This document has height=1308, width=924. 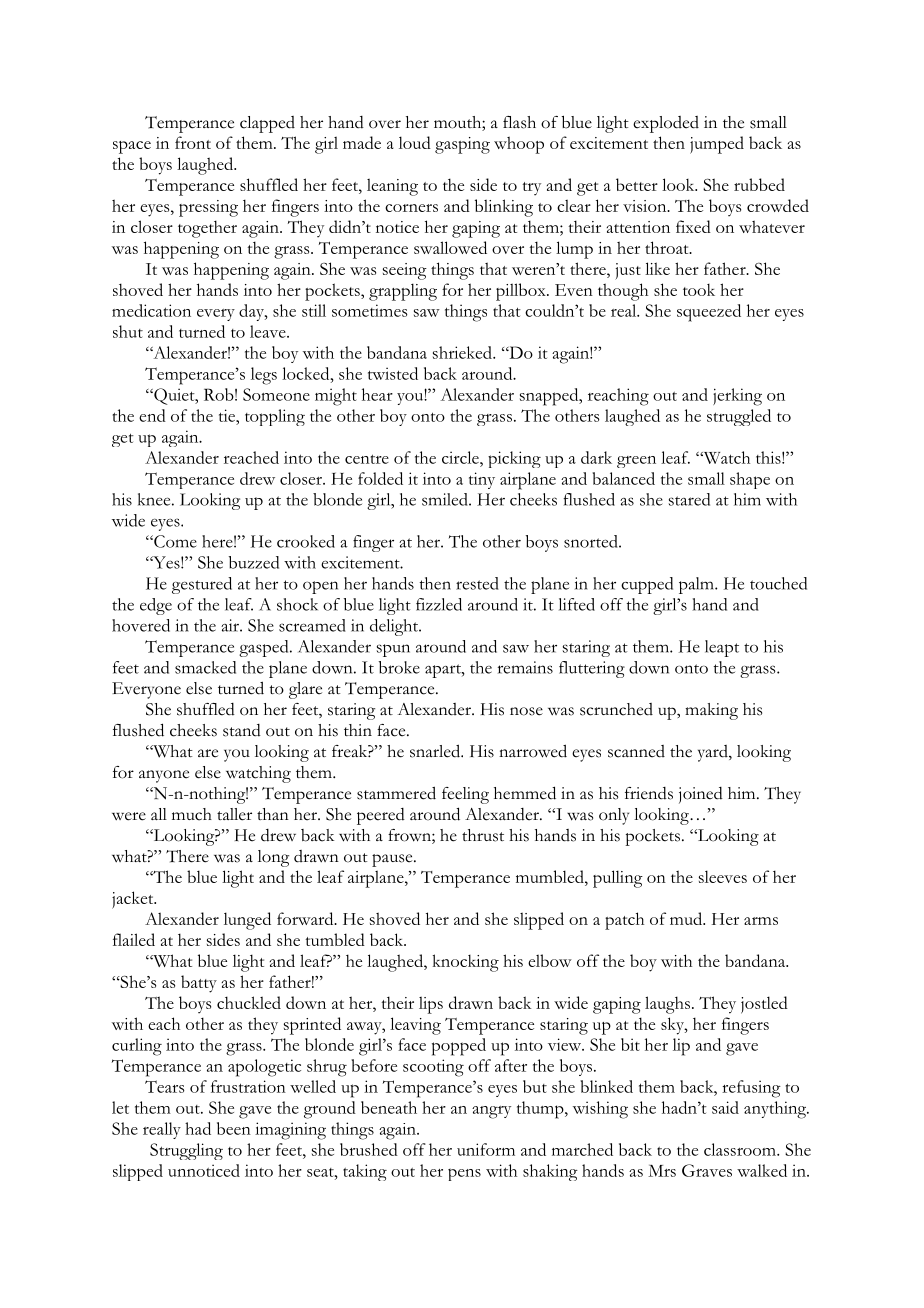 I want to click on much, so click(x=192, y=814).
